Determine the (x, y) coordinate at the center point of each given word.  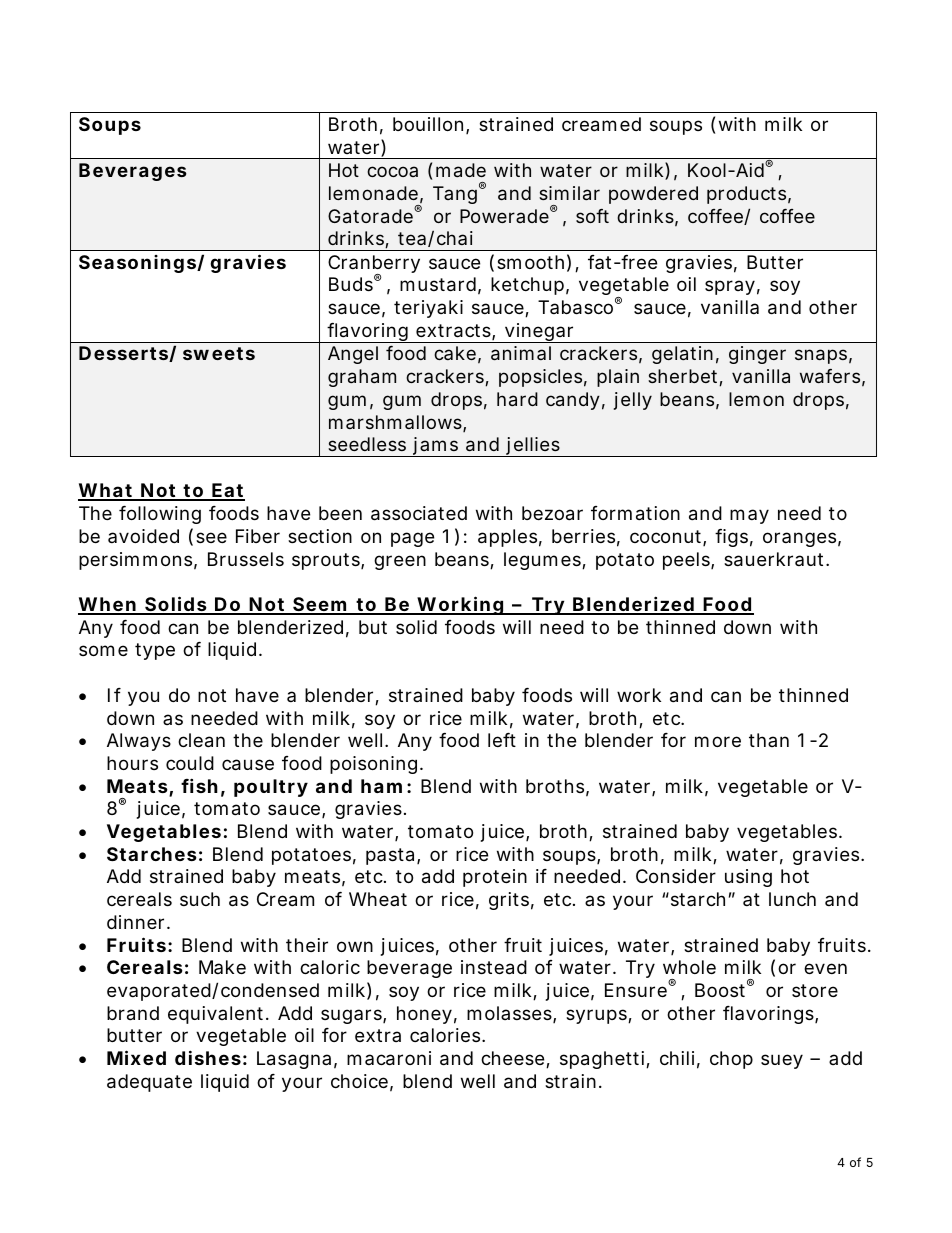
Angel (353, 355)
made (461, 170)
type (155, 651)
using (748, 878)
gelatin (682, 355)
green (400, 562)
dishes (208, 1057)
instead (494, 967)
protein (495, 878)
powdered (653, 195)
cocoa (392, 171)
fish (199, 785)
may (749, 516)
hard (517, 399)
